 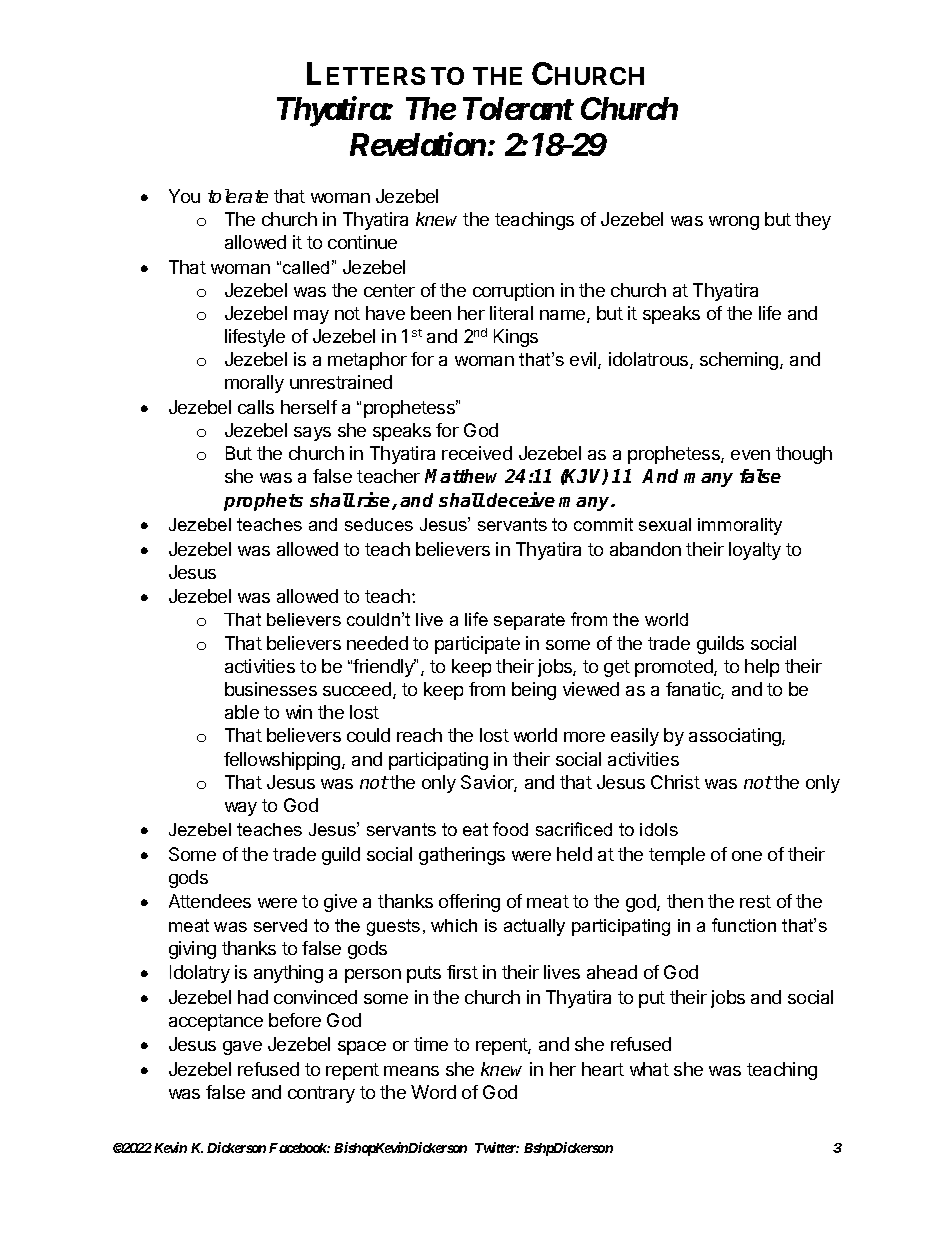 What do you see at coordinates (241, 809) in the screenshot?
I see `way` at bounding box center [241, 809].
